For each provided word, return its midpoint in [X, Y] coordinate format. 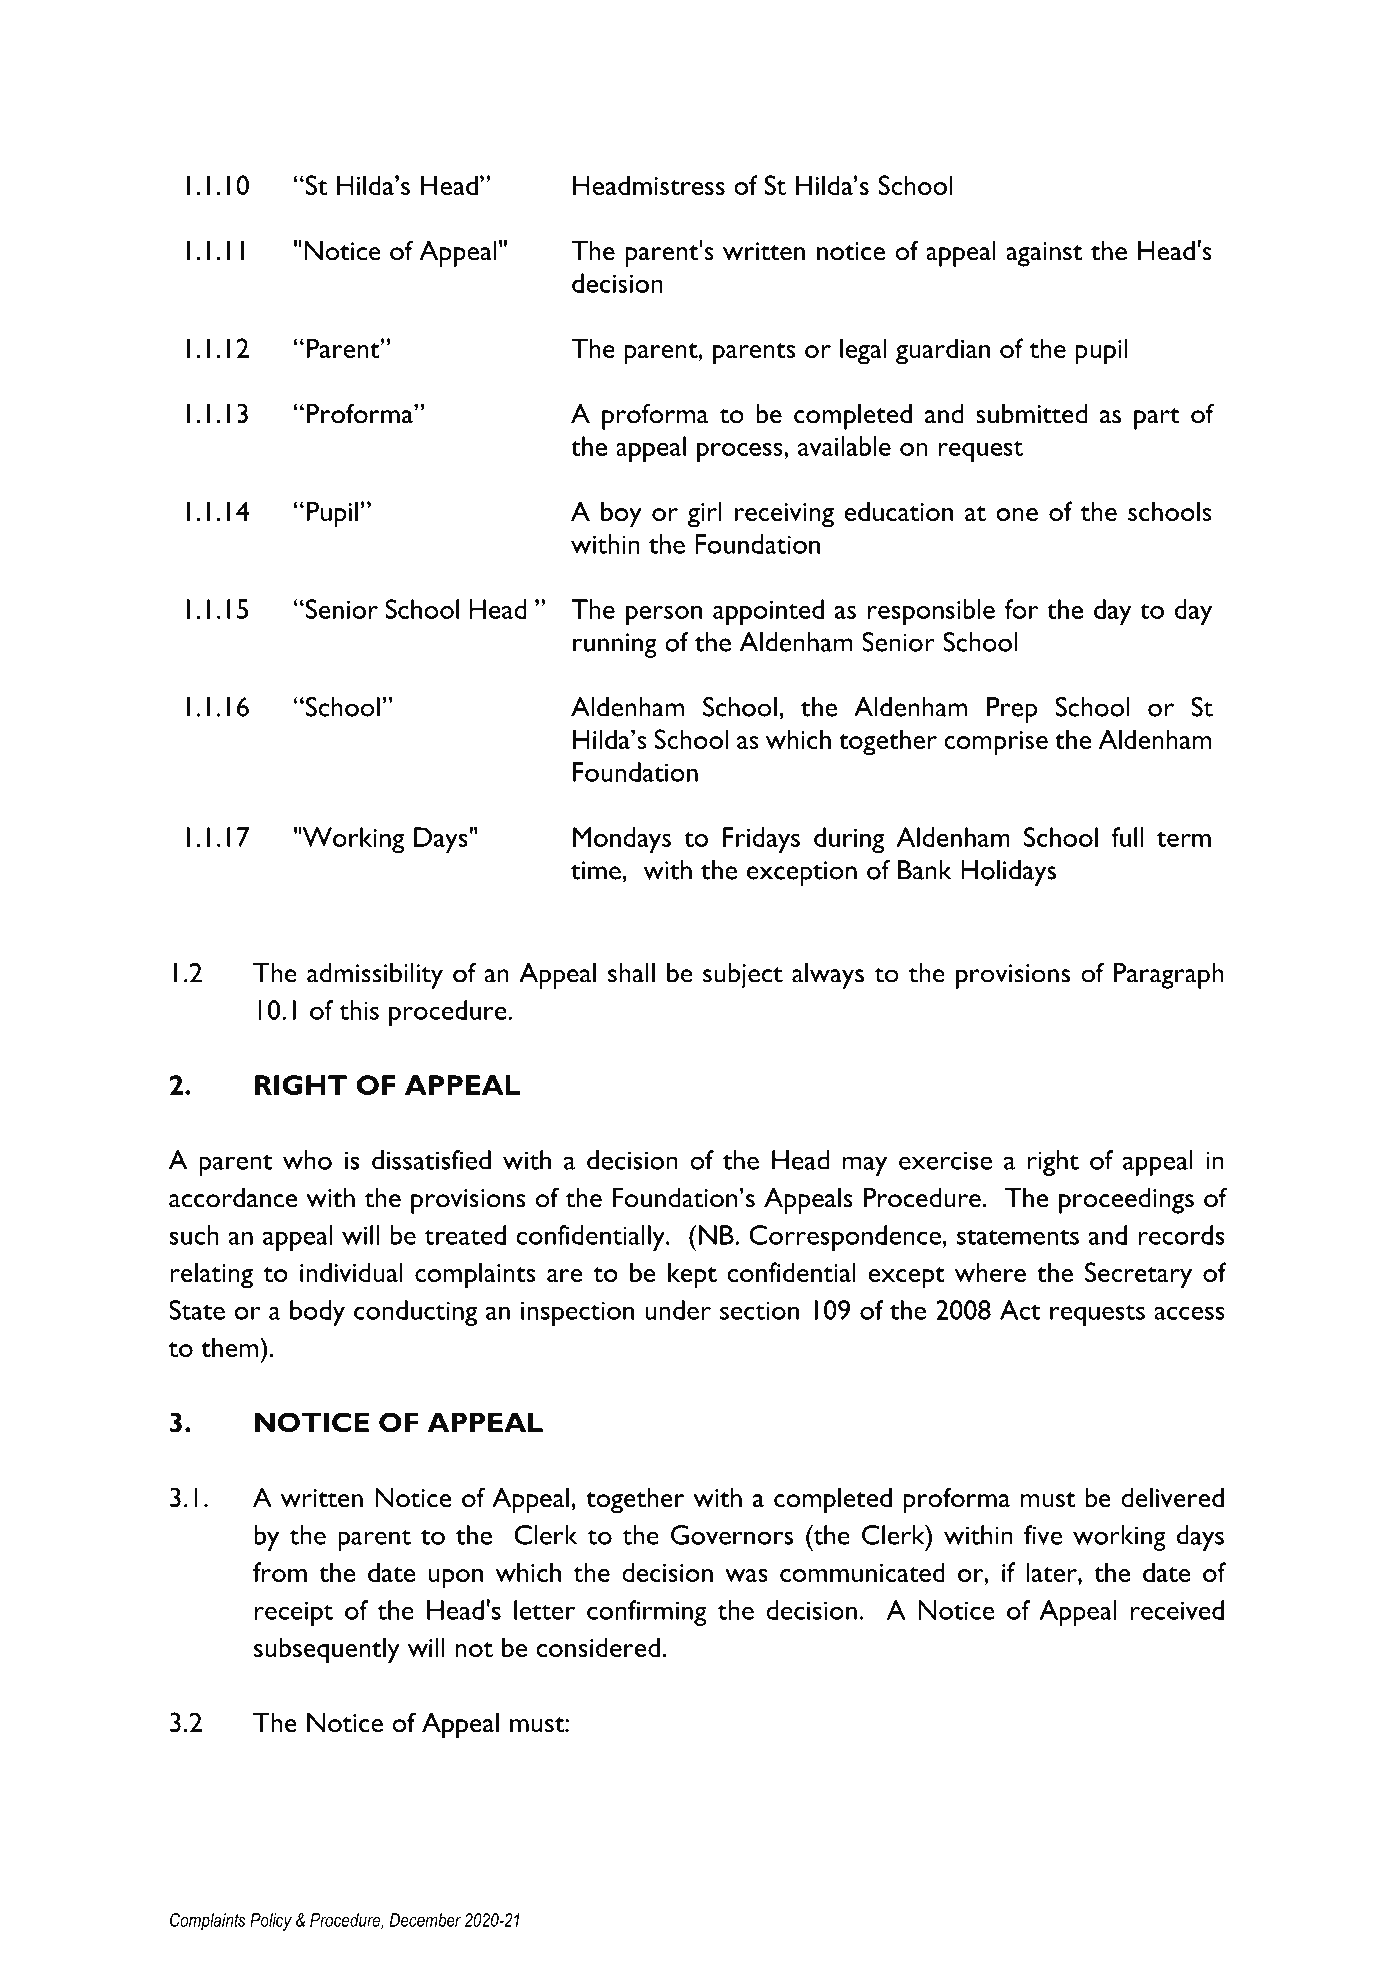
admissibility [375, 976]
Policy [271, 1922]
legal [863, 351]
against [1044, 254]
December [425, 1920]
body [317, 1313]
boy [621, 514]
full [1127, 837]
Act [1020, 1310]
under [678, 1310]
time [597, 870]
